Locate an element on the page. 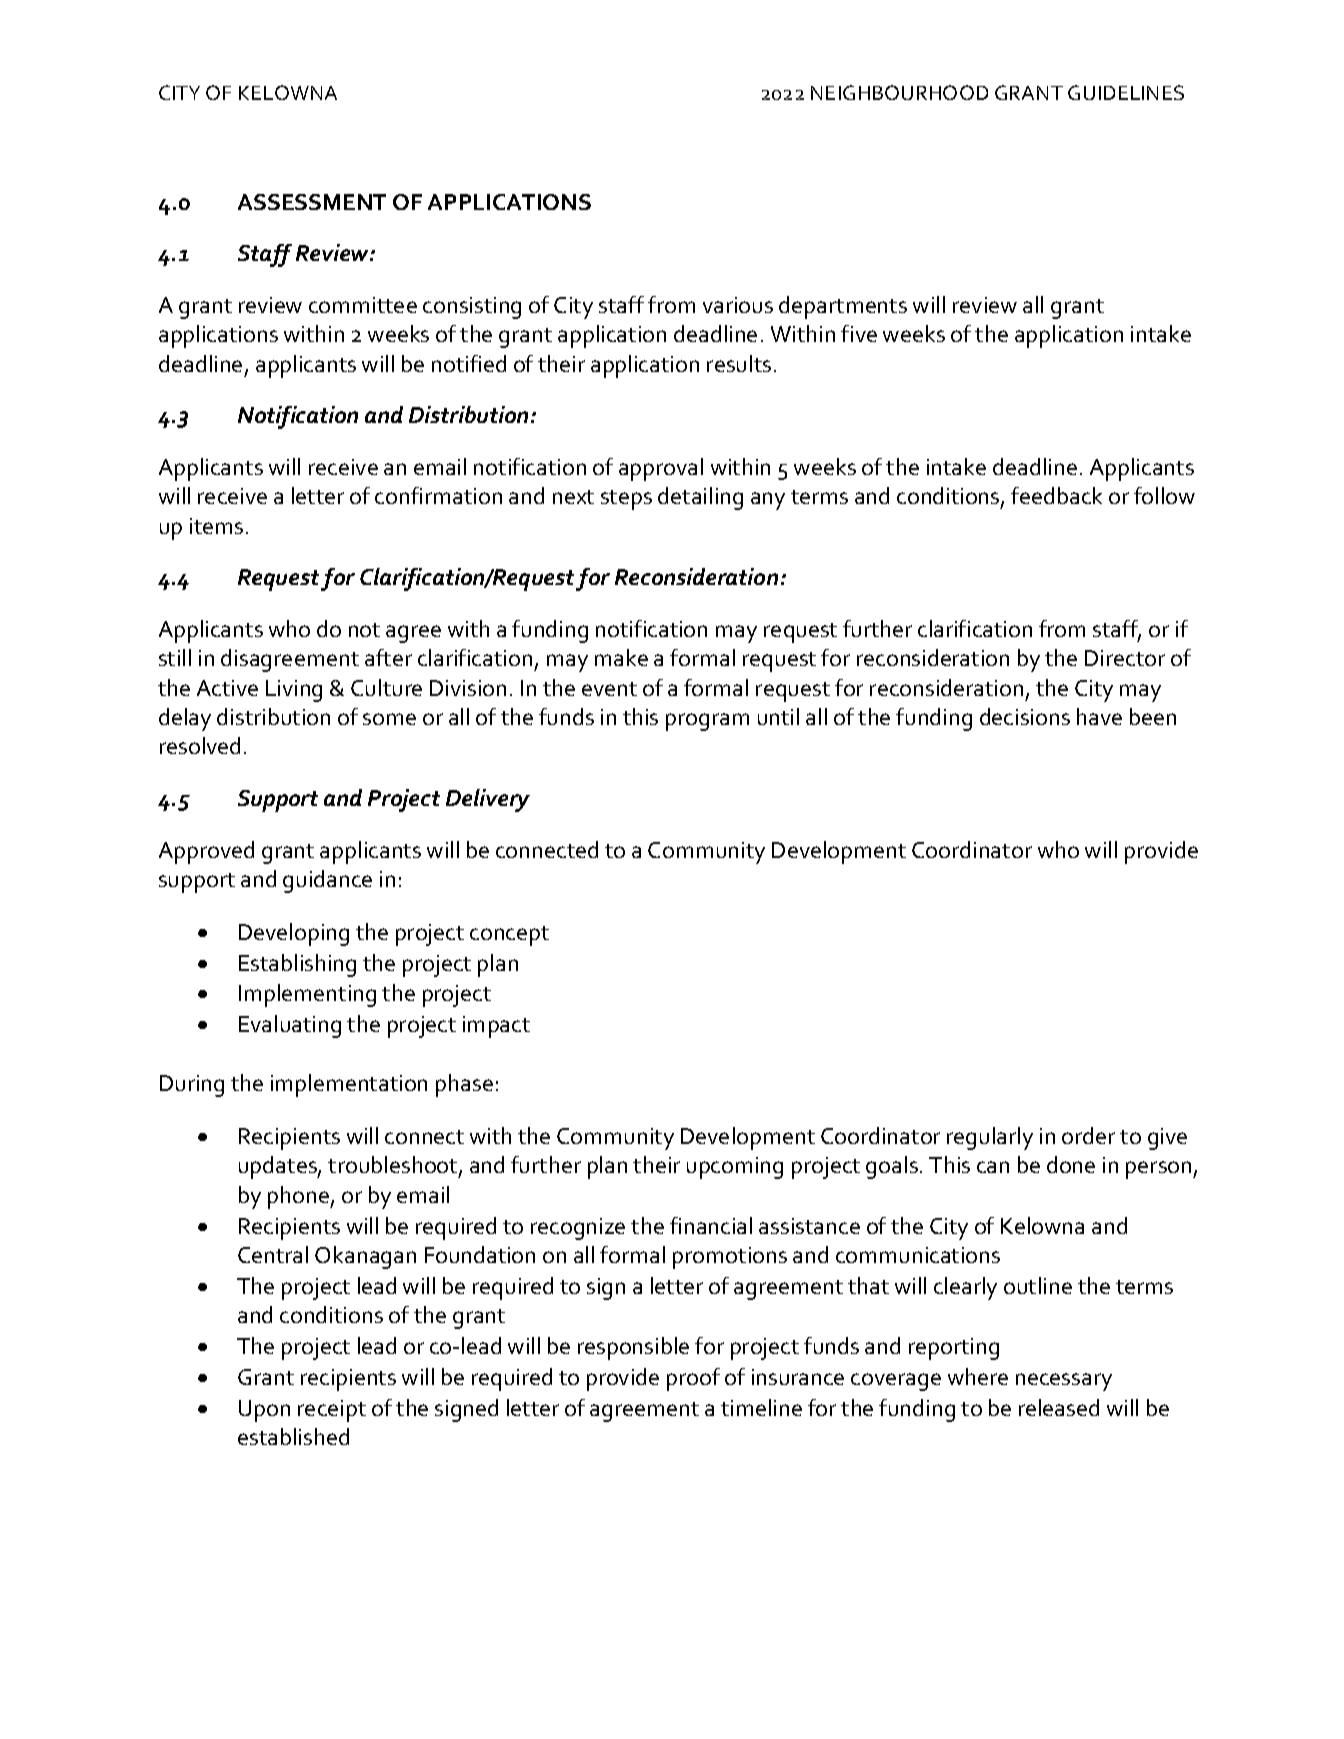 Image resolution: width=1344 pixels, height=1739 pixels. feedback is located at coordinates (1056, 495).
